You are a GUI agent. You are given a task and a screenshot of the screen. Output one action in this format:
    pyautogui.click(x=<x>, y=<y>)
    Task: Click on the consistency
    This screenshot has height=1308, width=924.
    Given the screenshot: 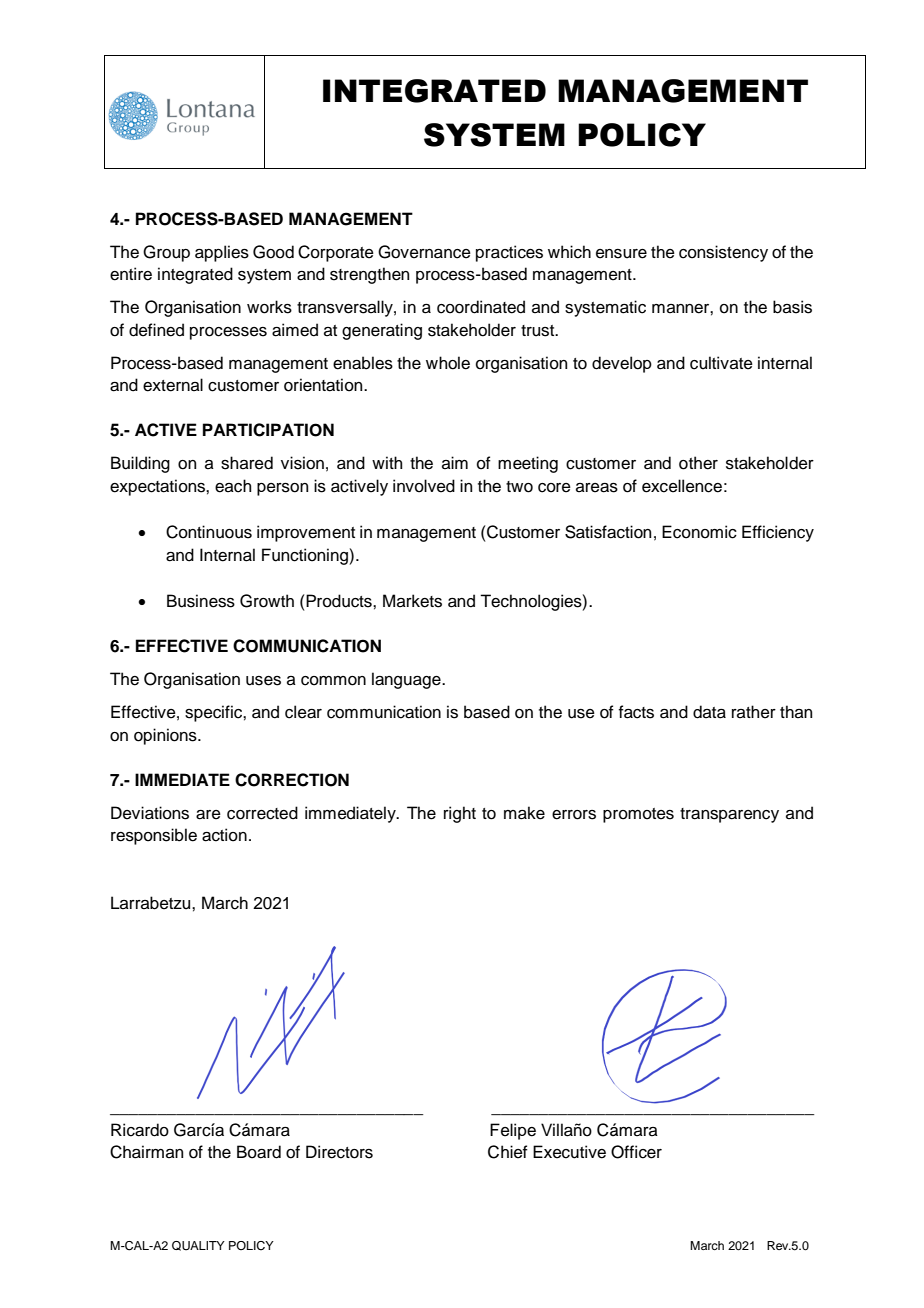 What is the action you would take?
    pyautogui.click(x=723, y=253)
